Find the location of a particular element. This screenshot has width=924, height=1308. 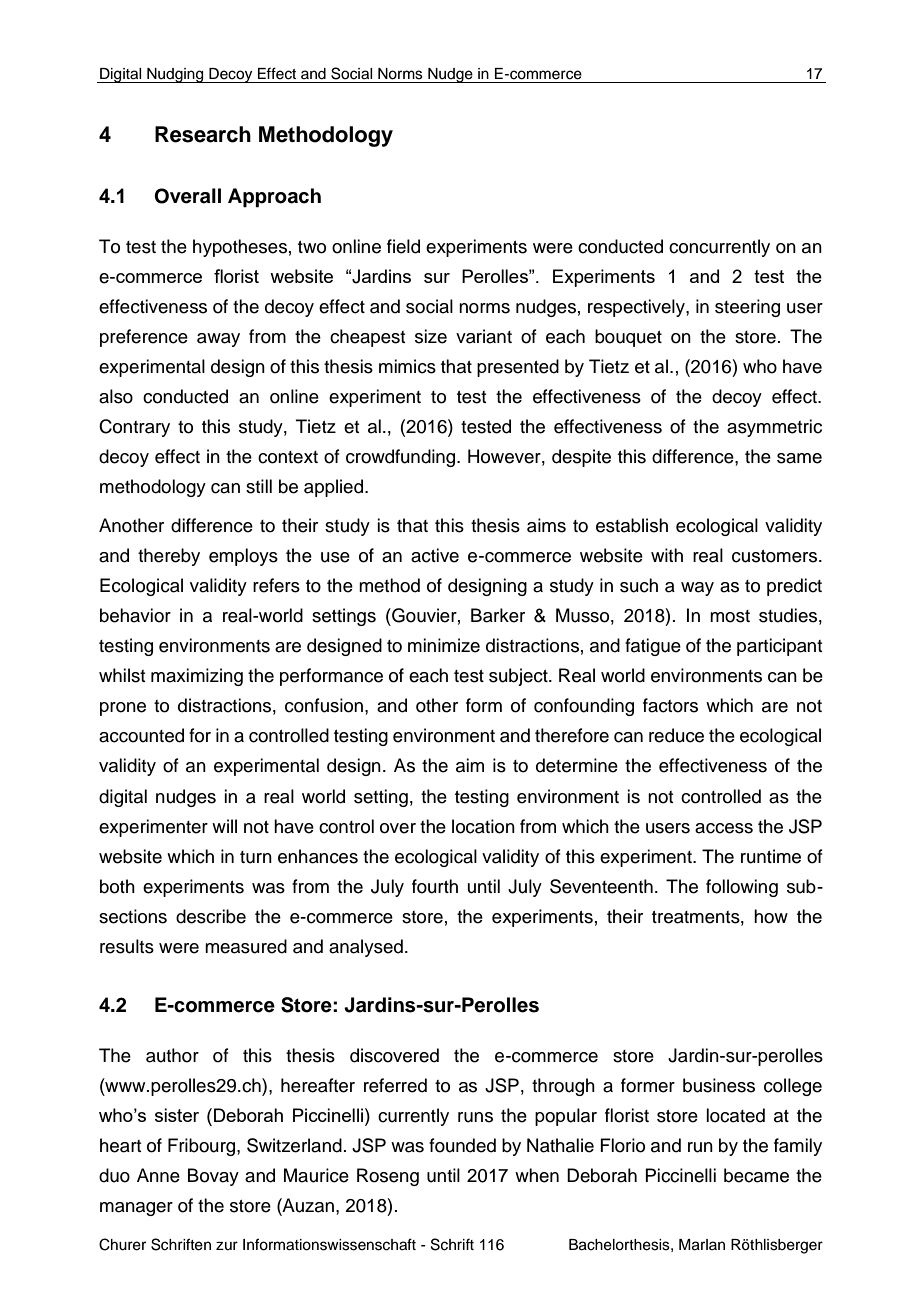

asymmetric is located at coordinates (774, 428).
